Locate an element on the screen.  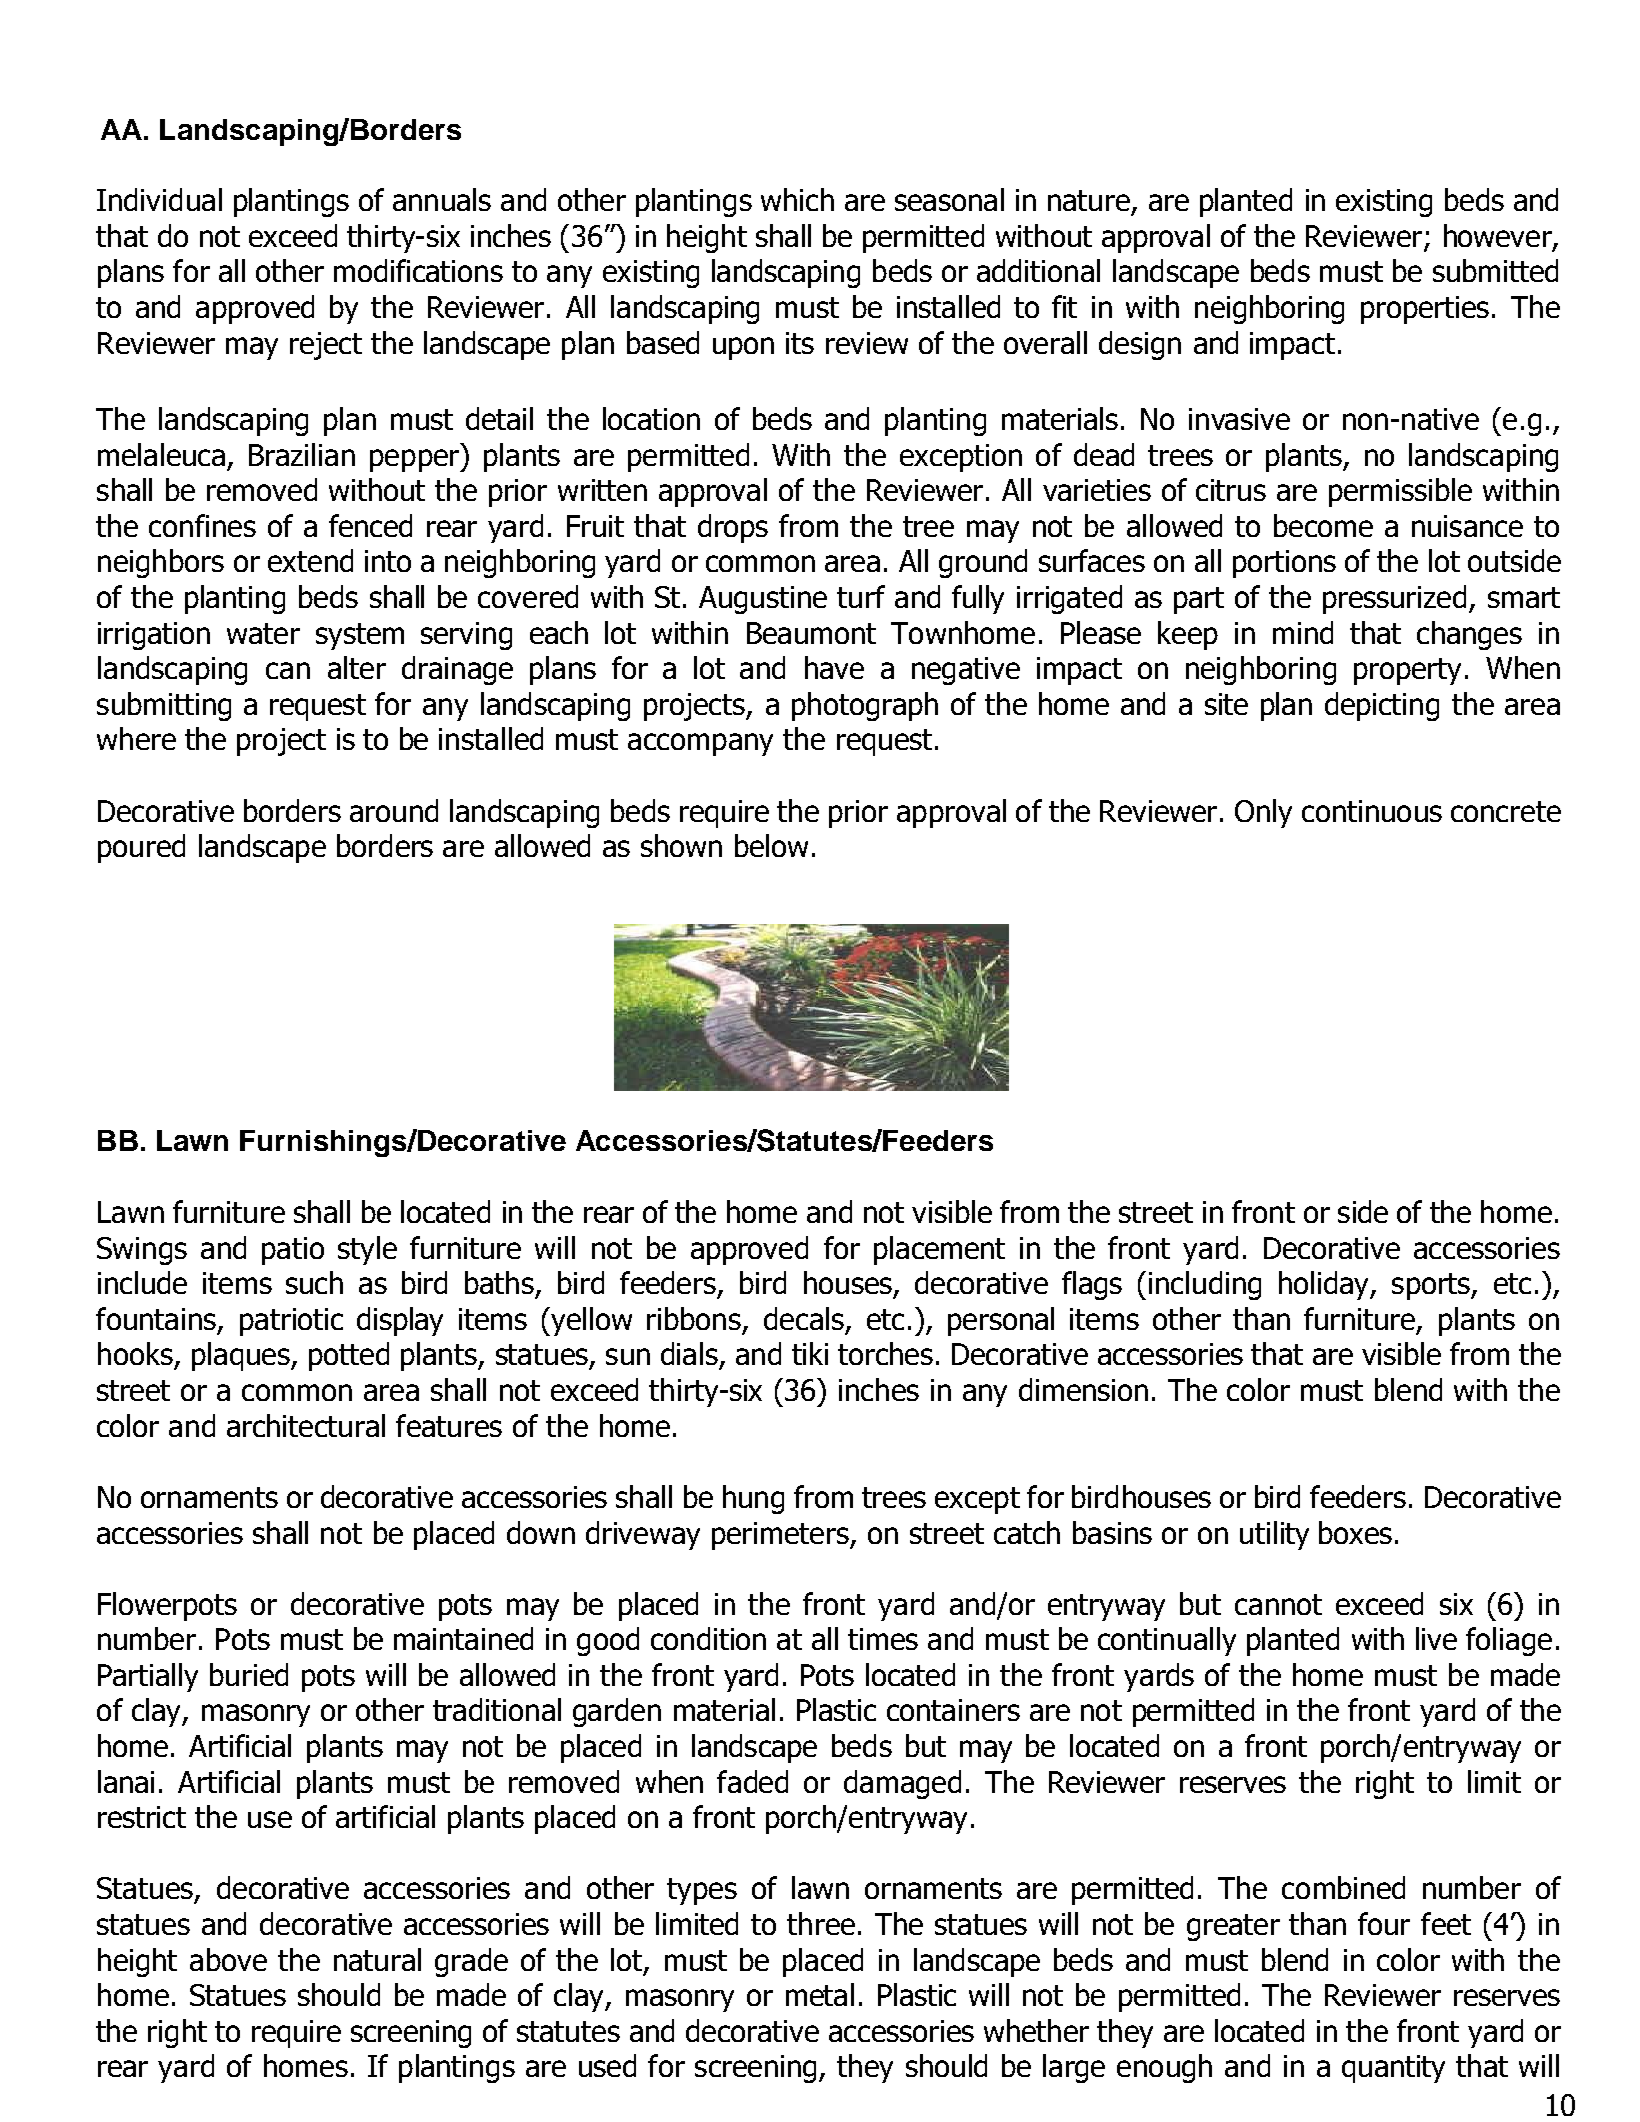
turf is located at coordinates (861, 596).
